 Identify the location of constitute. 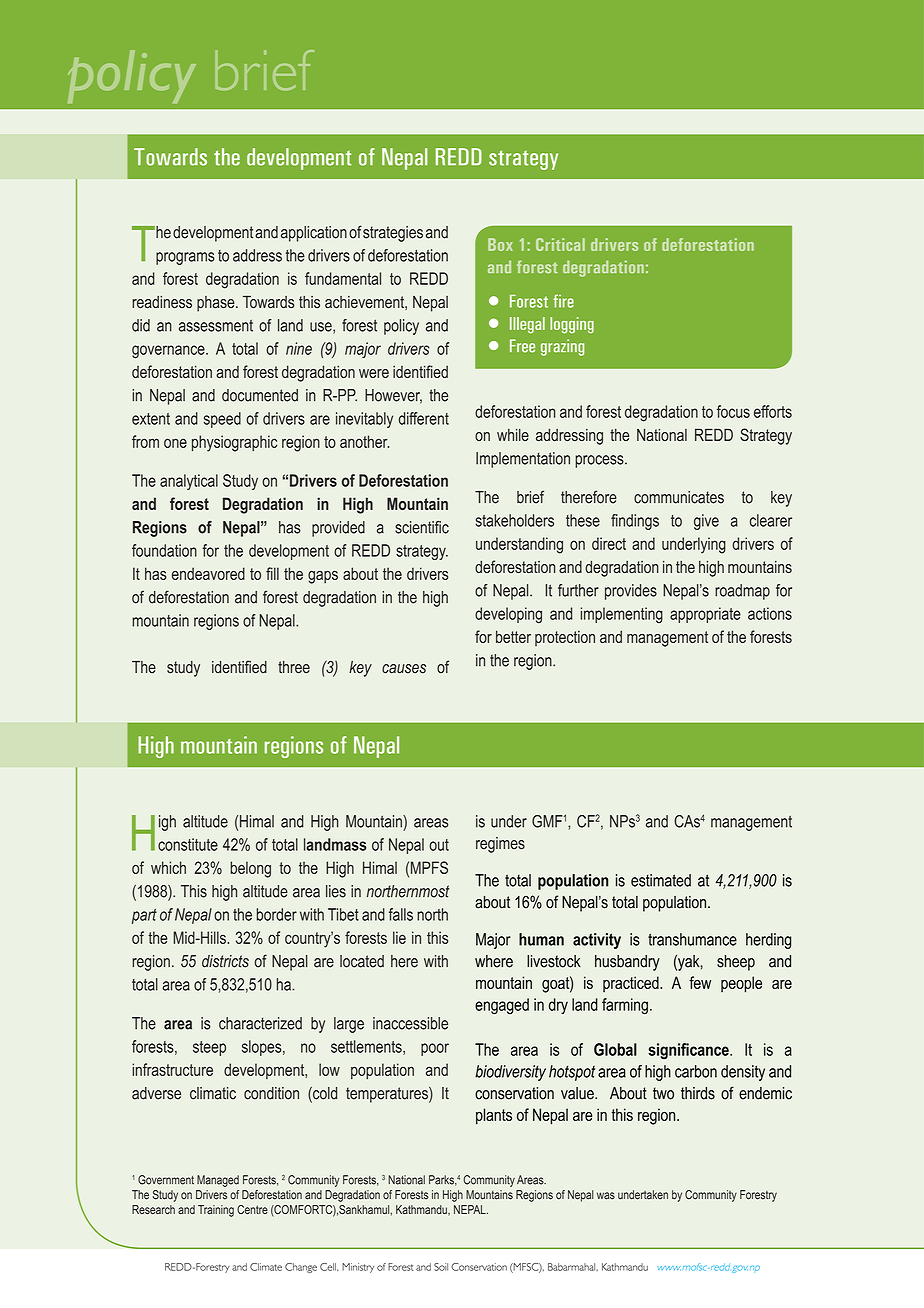
(188, 844).
